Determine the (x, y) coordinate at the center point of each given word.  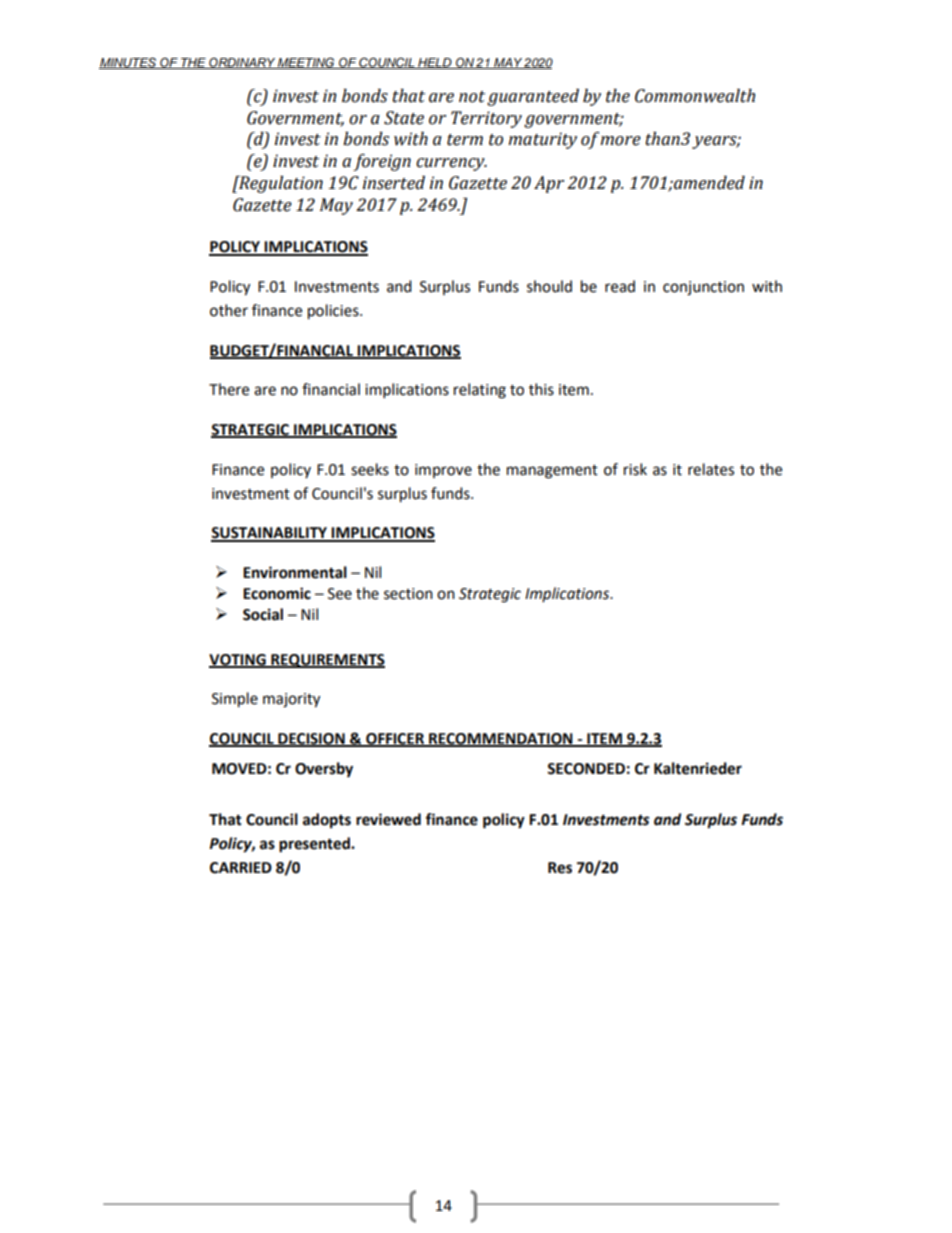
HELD (435, 63)
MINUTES (129, 63)
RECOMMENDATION (501, 739)
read (620, 286)
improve (443, 471)
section (408, 594)
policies (334, 312)
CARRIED (241, 868)
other (229, 310)
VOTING (238, 660)
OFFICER (395, 739)
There (229, 389)
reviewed (388, 819)
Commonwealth (695, 96)
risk (635, 469)
